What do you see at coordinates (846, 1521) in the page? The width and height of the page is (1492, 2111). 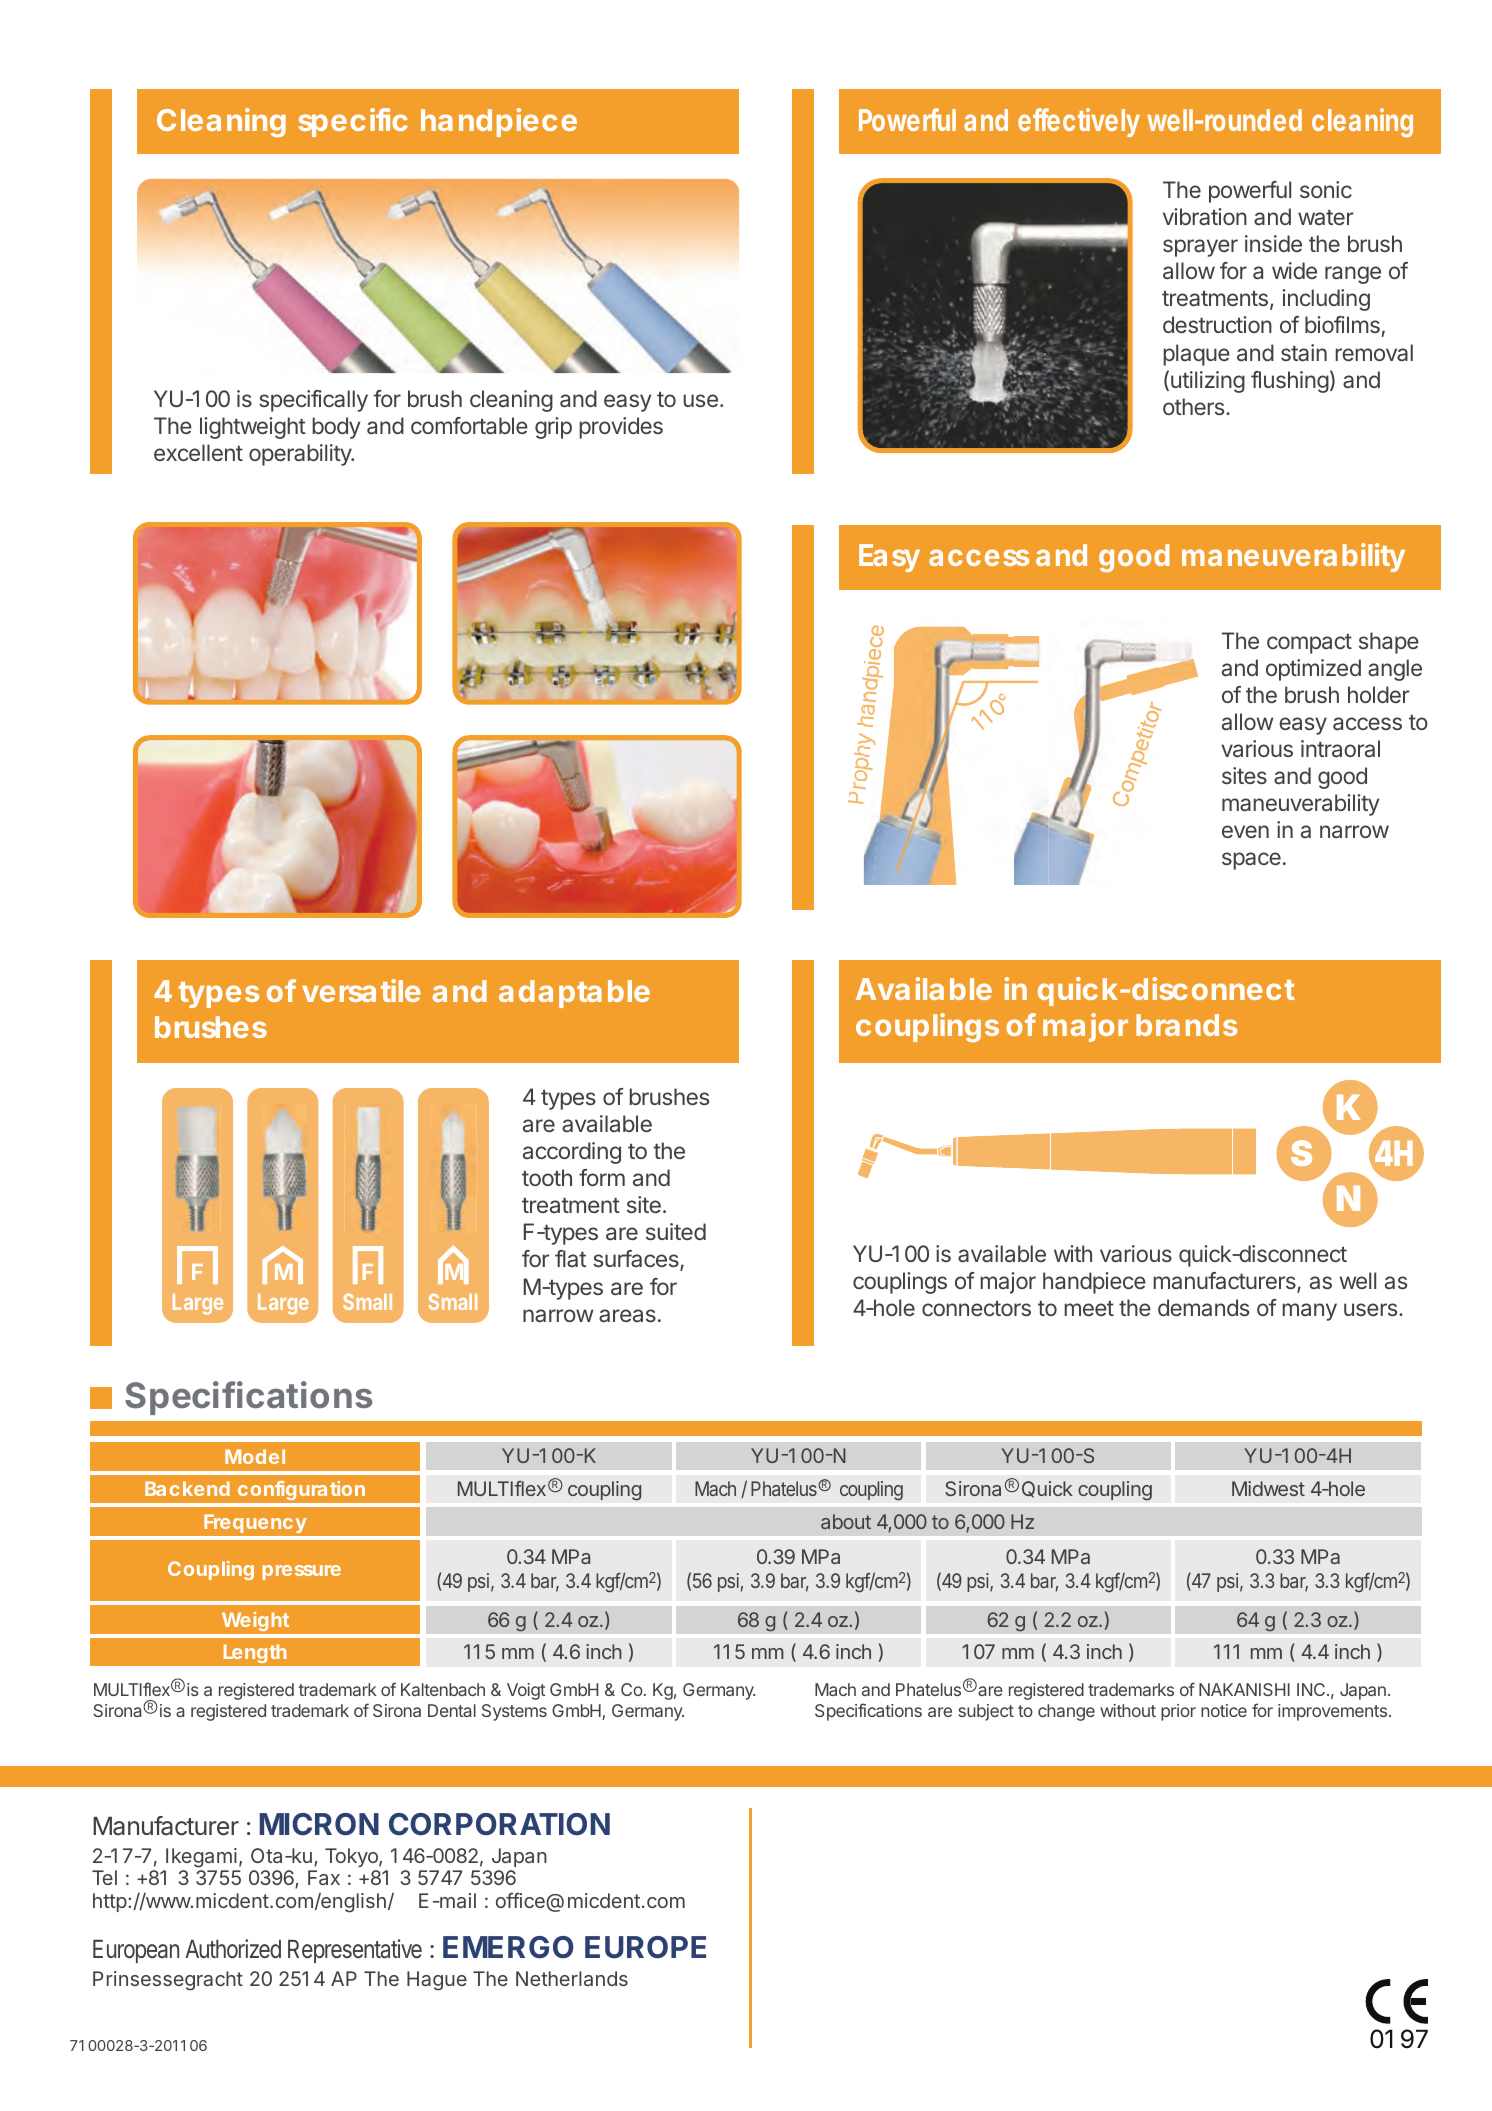 I see `about` at bounding box center [846, 1521].
